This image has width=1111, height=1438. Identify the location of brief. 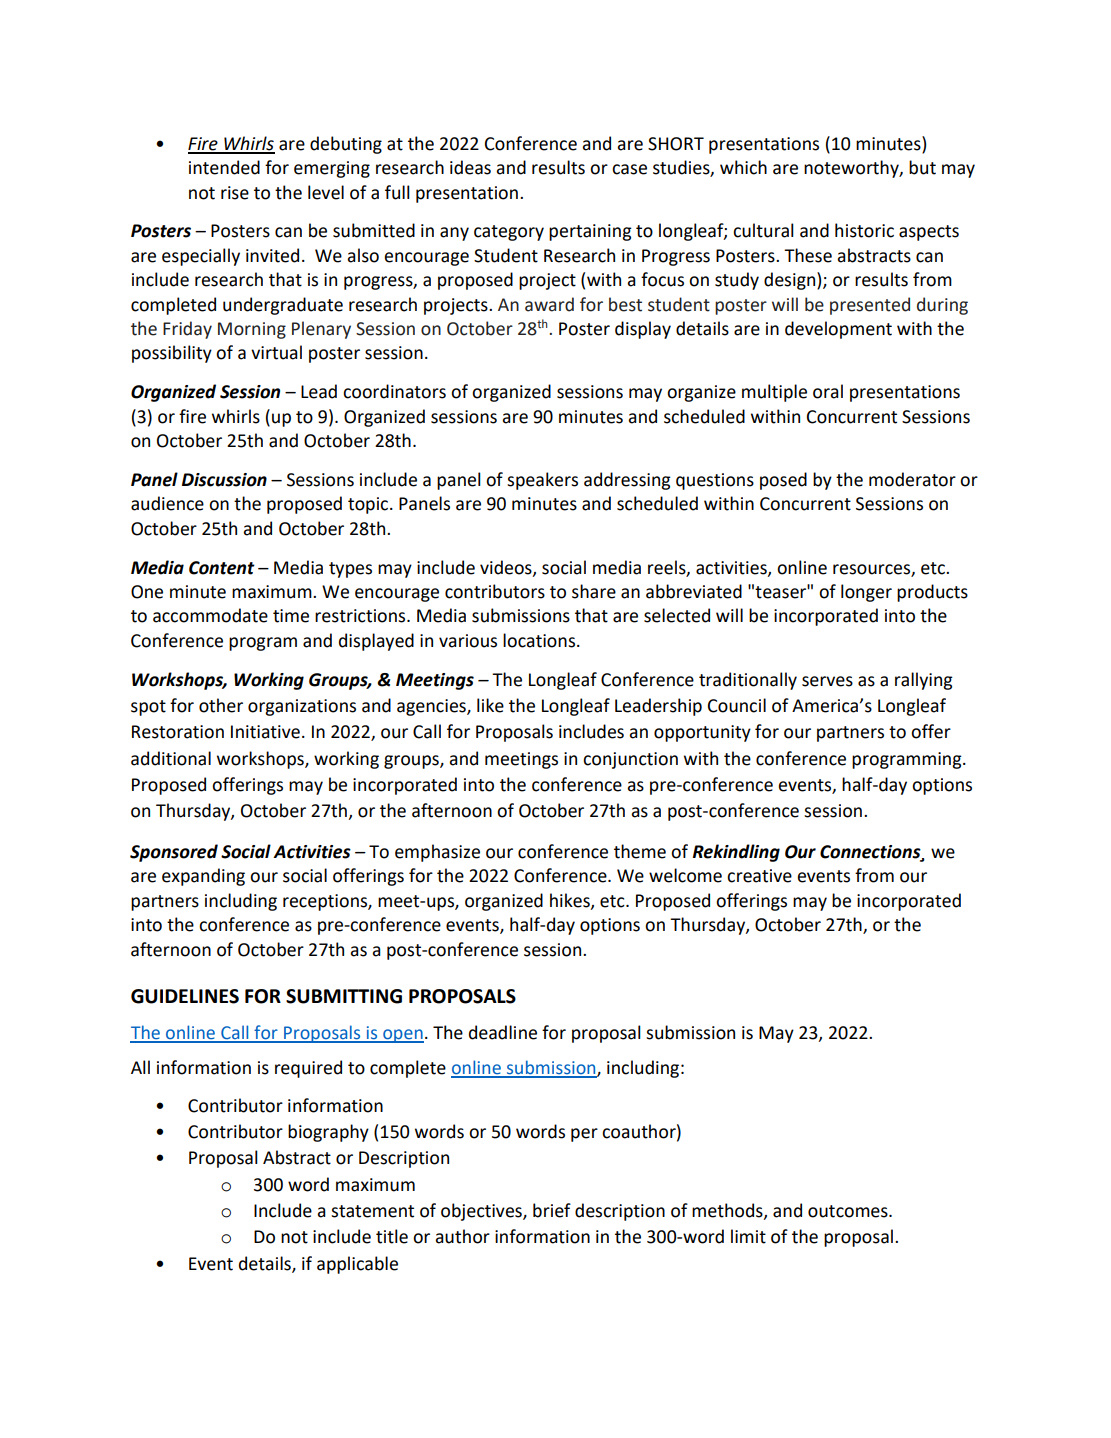
(552, 1210).
